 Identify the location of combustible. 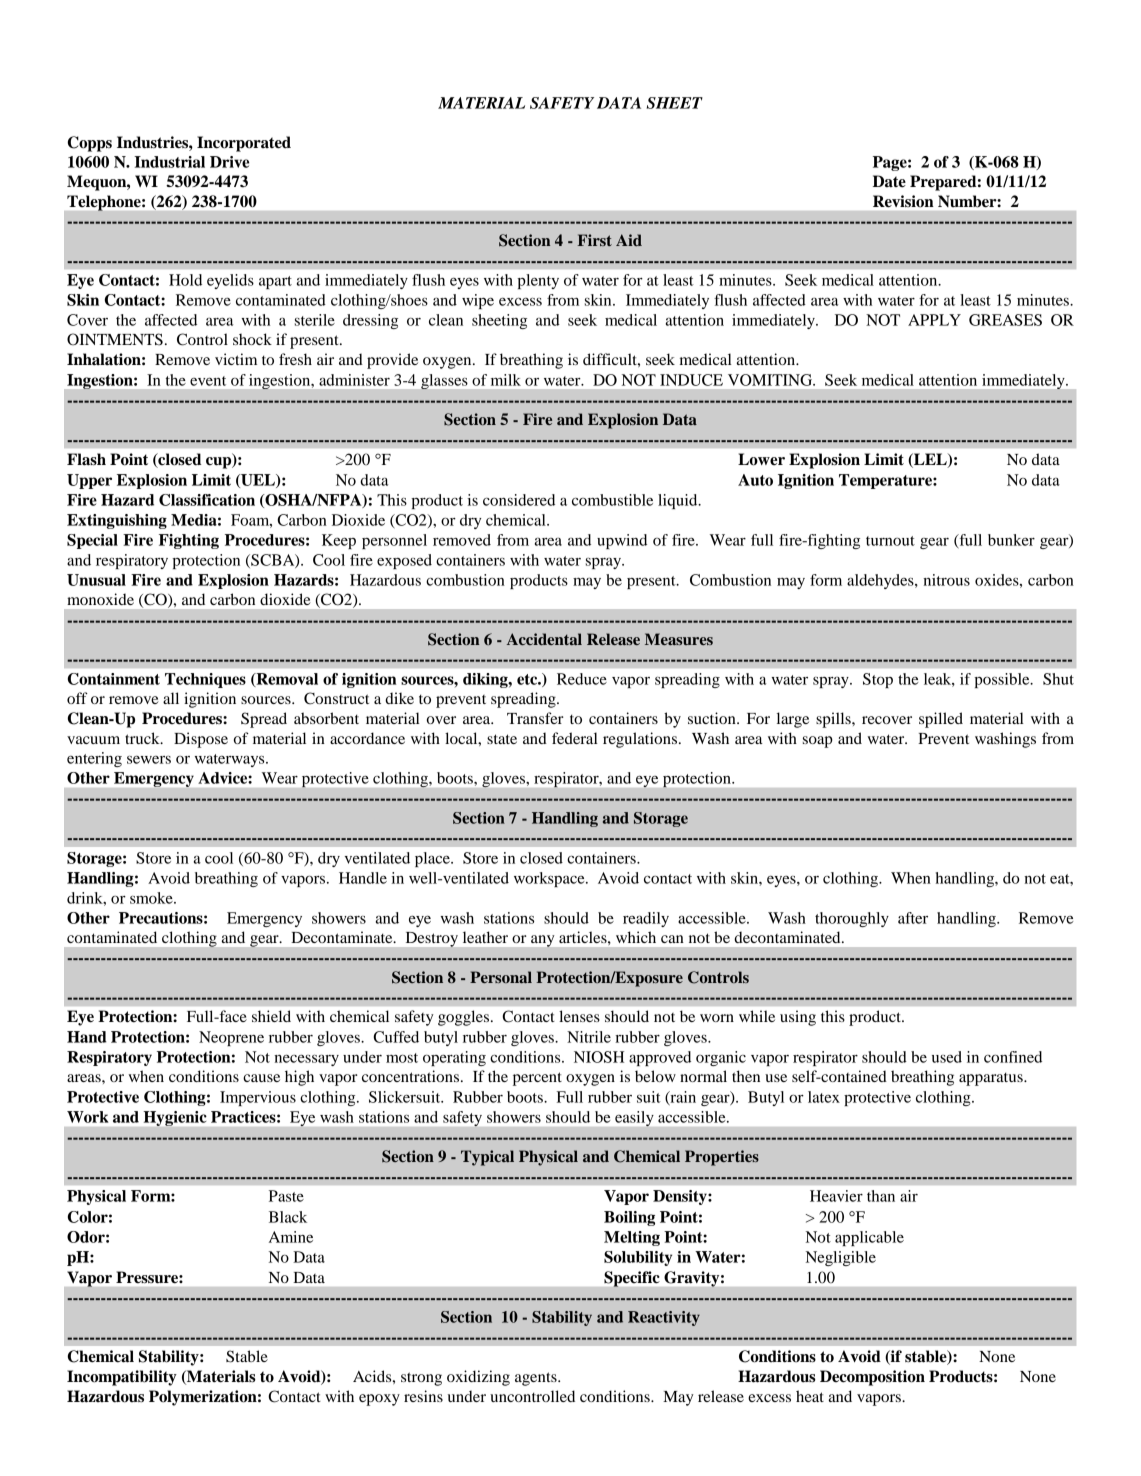
(612, 500).
